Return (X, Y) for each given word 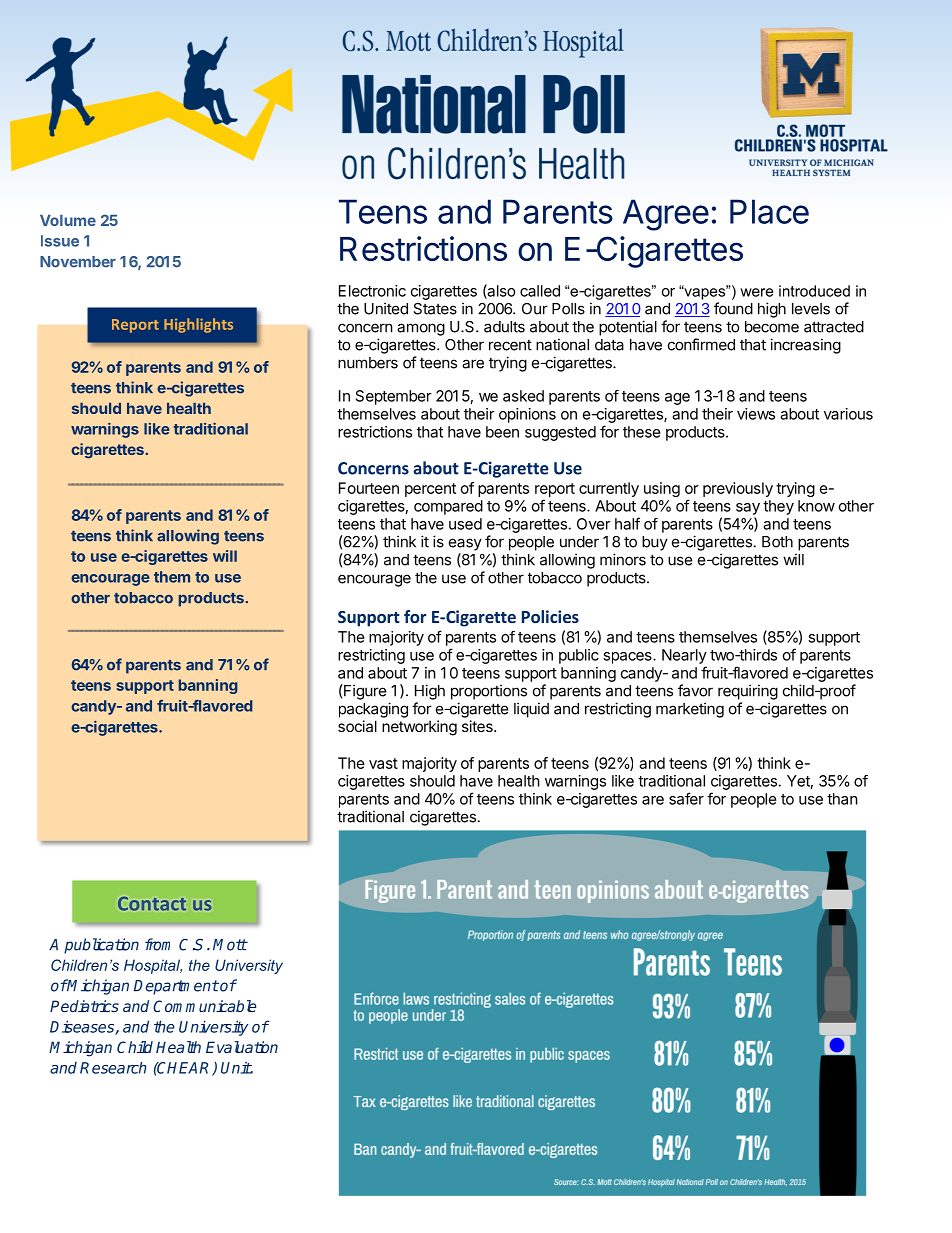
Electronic (372, 291)
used (465, 524)
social (357, 726)
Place (769, 211)
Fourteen (369, 488)
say (748, 509)
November (78, 262)
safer (686, 798)
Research (113, 1068)
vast (383, 763)
